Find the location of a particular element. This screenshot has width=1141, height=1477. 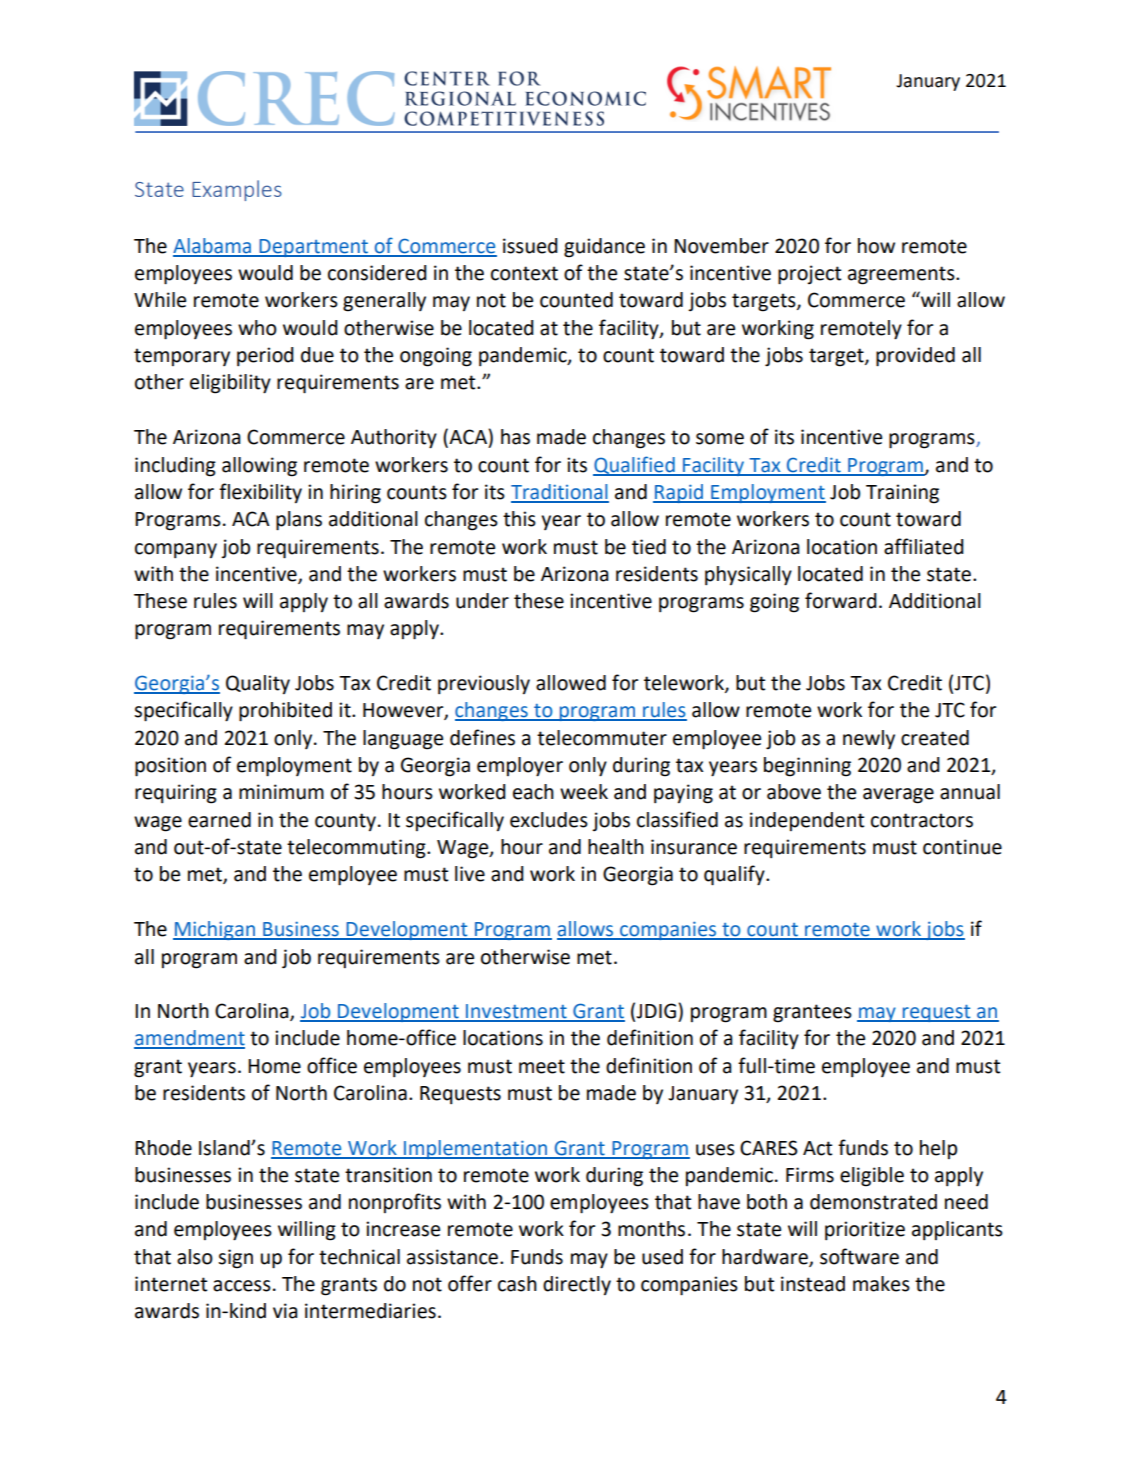

employer is located at coordinates (520, 767).
